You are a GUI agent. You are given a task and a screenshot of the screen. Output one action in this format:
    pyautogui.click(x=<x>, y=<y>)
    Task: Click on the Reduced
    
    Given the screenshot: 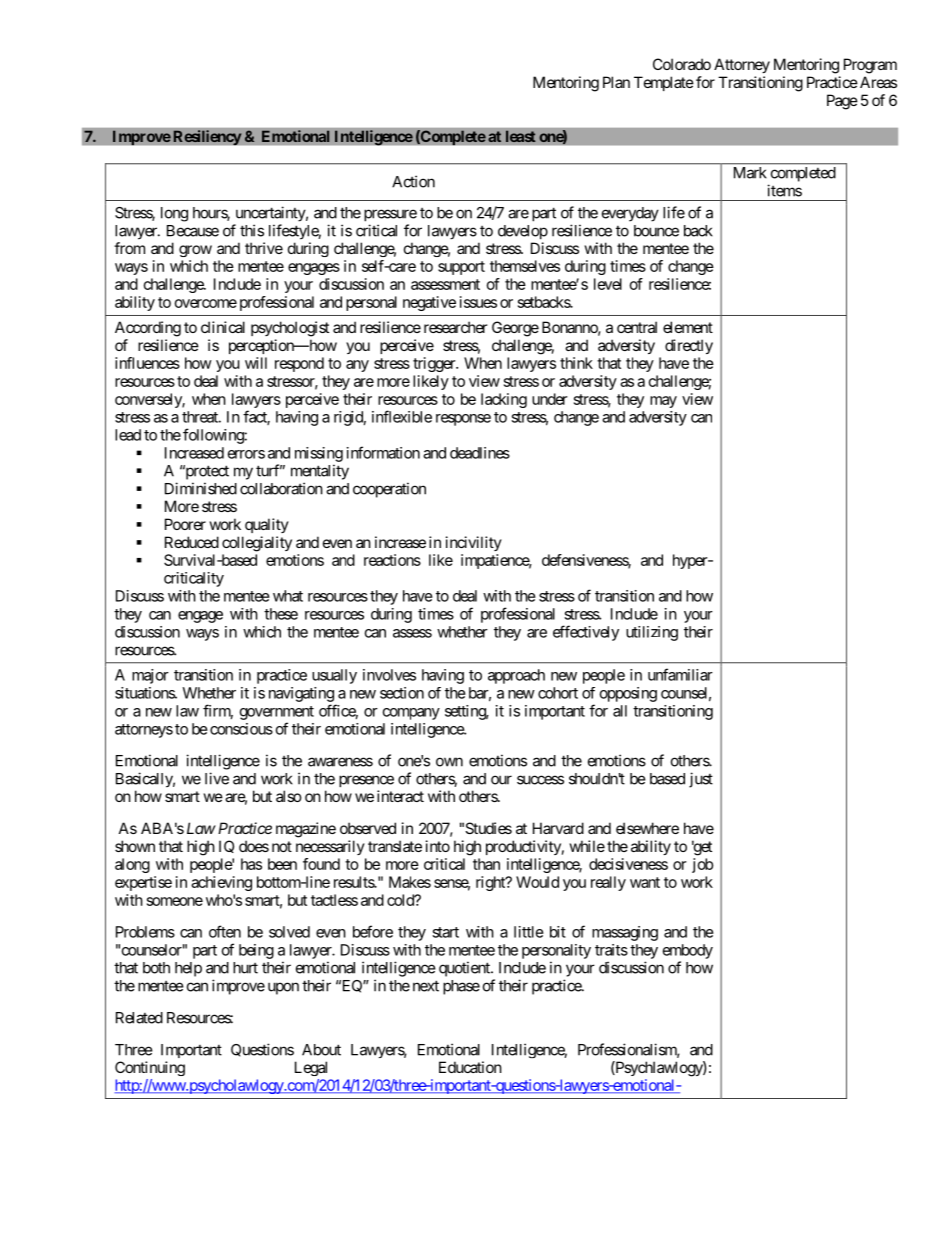 What is the action you would take?
    pyautogui.click(x=192, y=542)
